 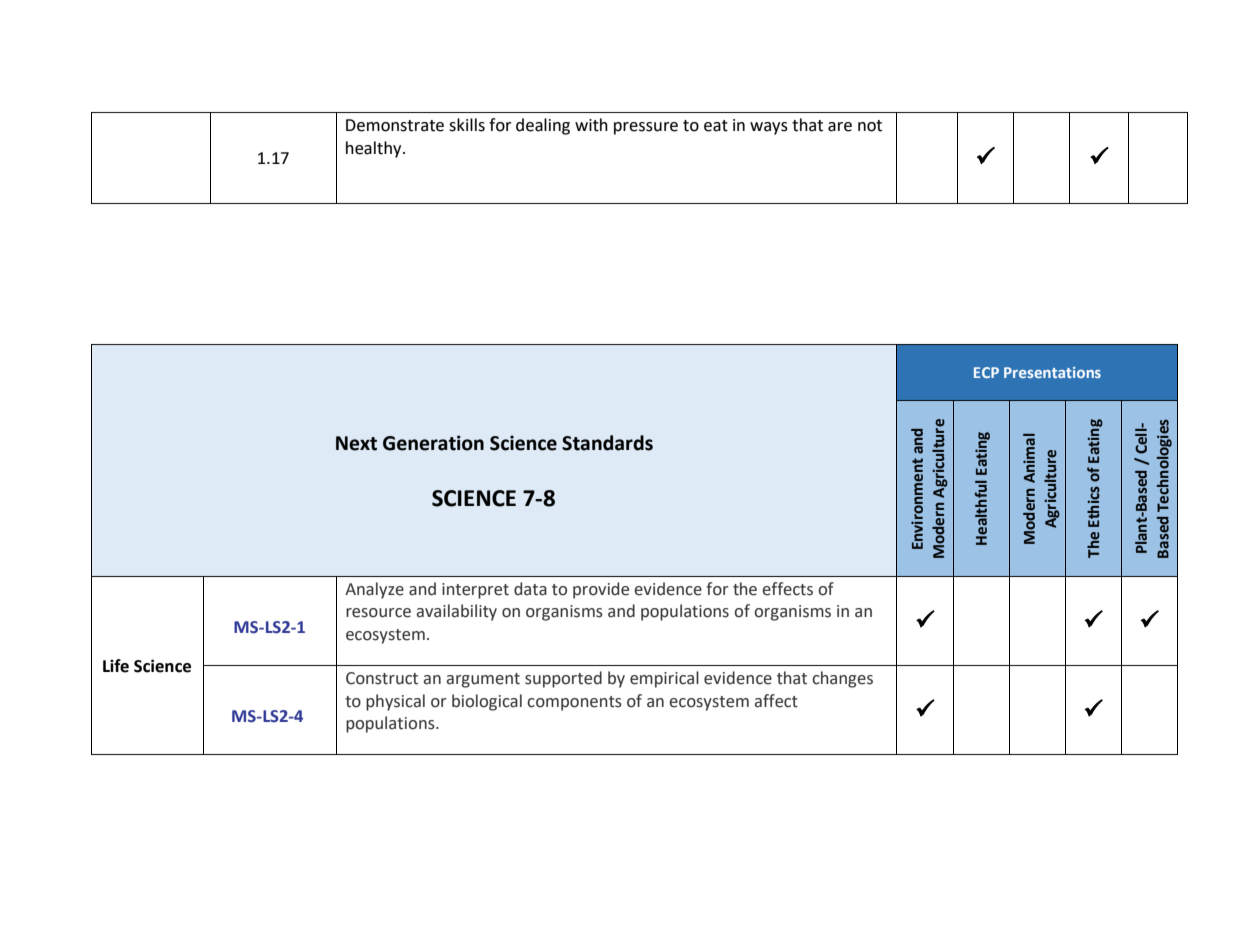 What do you see at coordinates (116, 666) in the screenshot?
I see `Life` at bounding box center [116, 666].
